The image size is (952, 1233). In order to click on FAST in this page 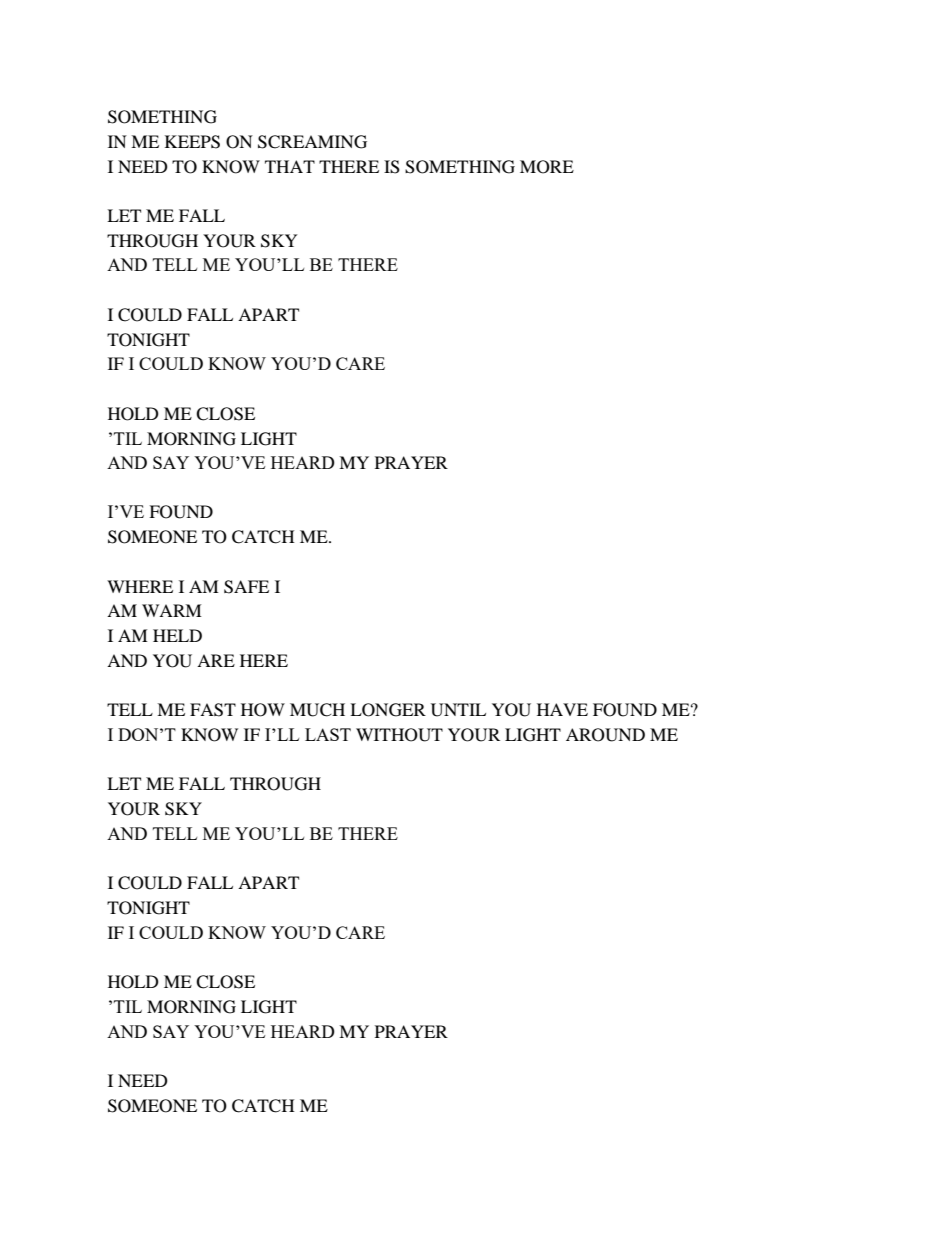, I will do `click(213, 710)`.
